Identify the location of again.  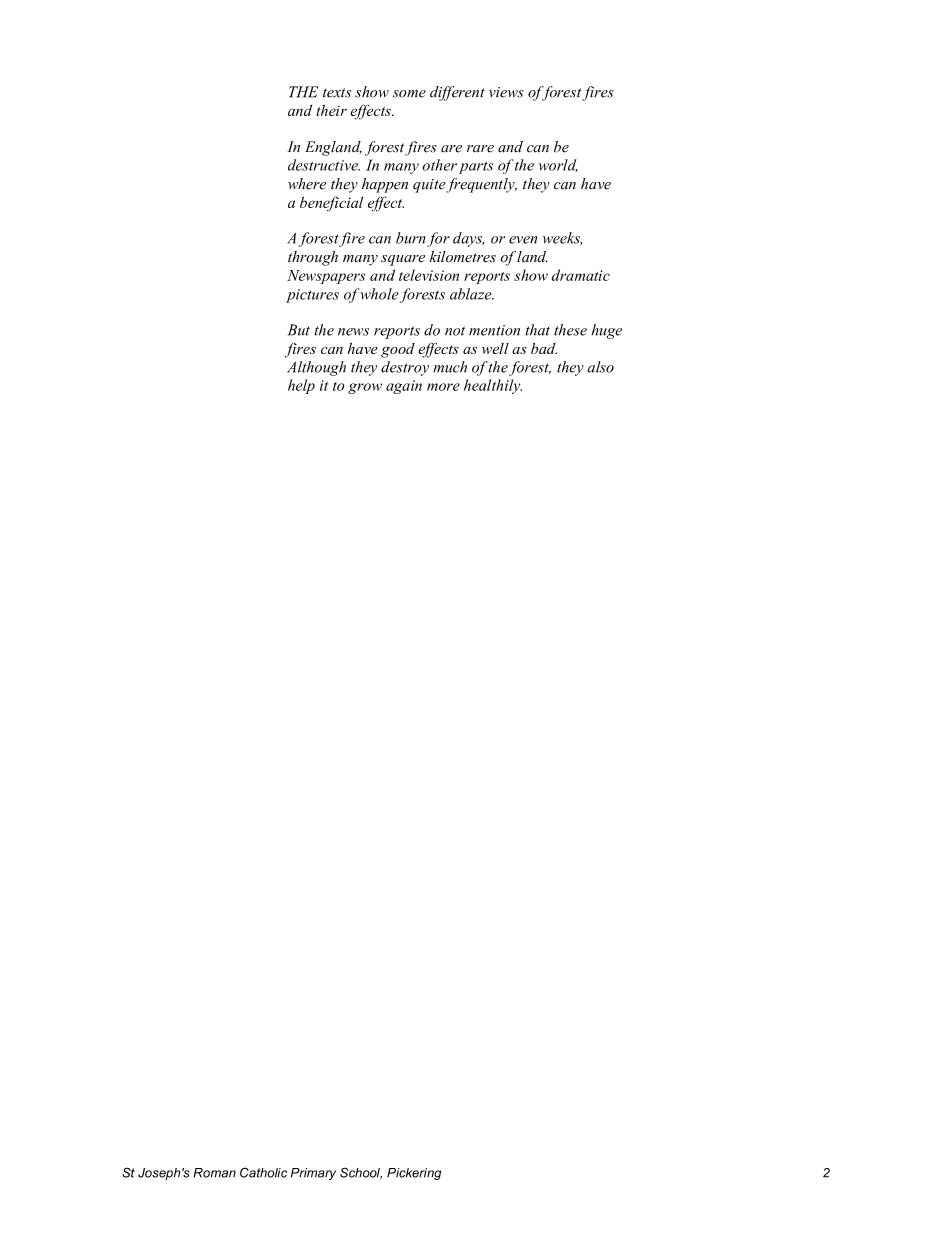
(404, 387).
